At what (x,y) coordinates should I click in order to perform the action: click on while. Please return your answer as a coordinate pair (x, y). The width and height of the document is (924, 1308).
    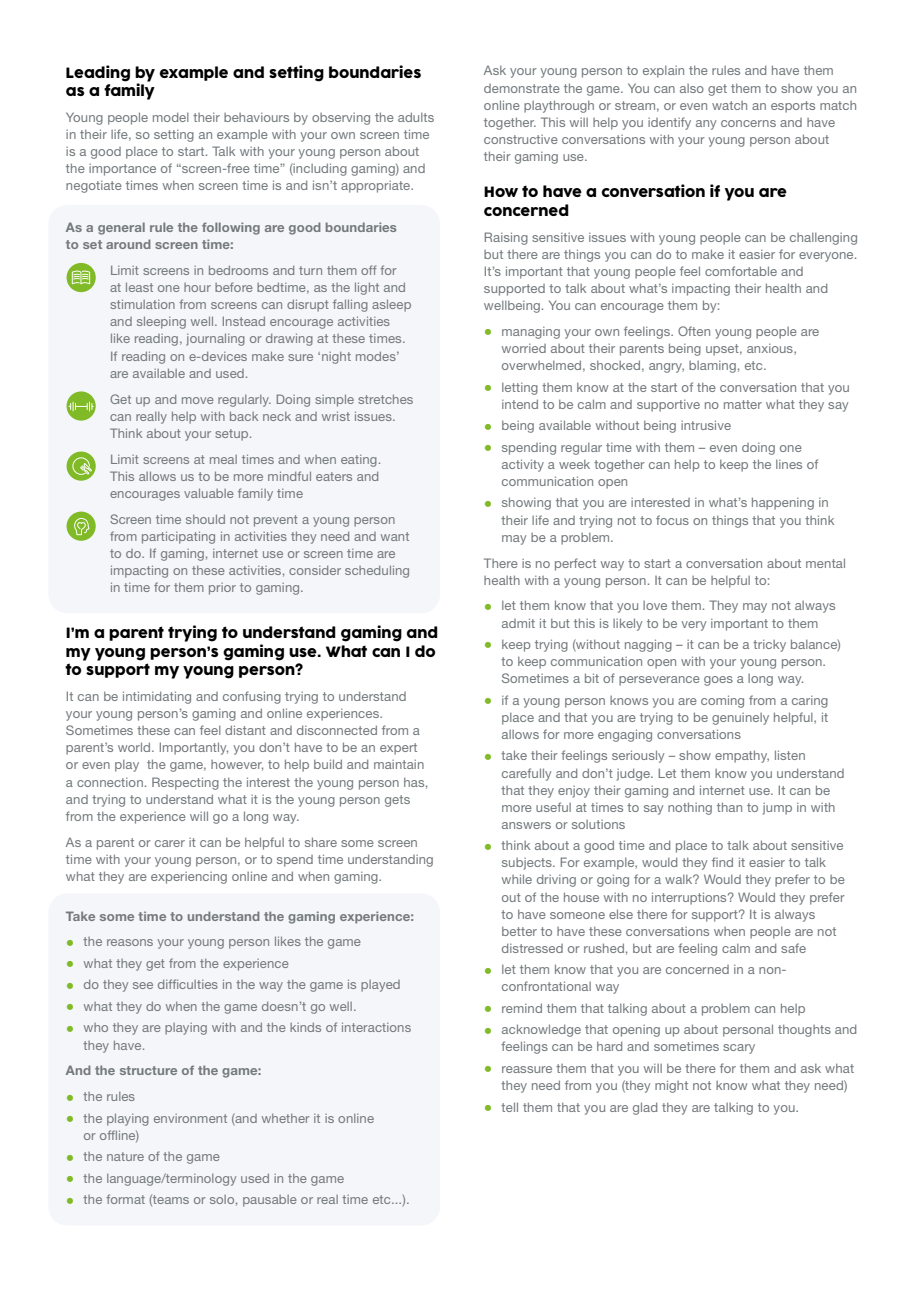
    Looking at the image, I should click on (517, 879).
